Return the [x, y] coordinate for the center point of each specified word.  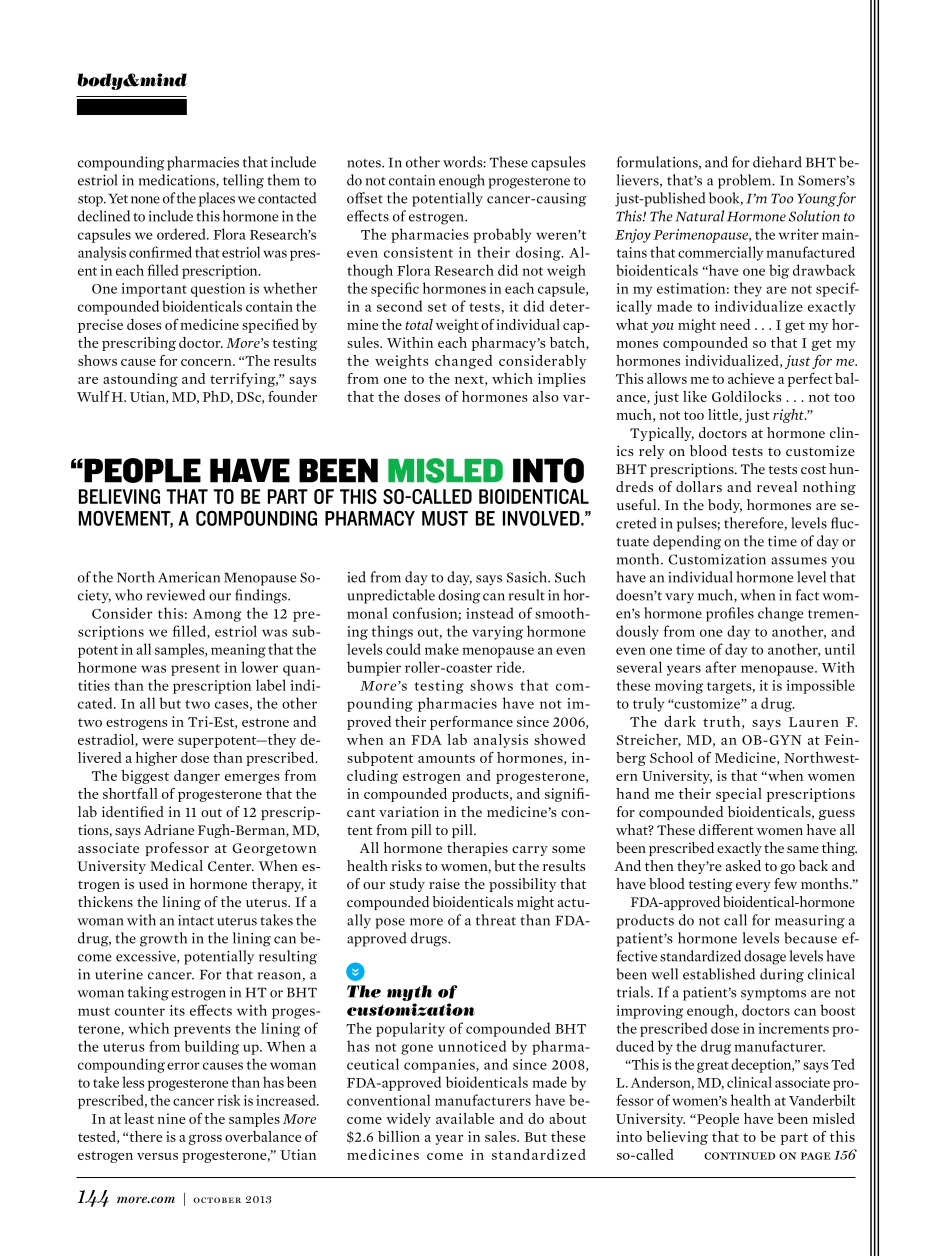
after [721, 667]
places [217, 199]
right [789, 416]
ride [510, 667]
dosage [765, 957]
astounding [140, 380]
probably [502, 235]
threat [496, 920]
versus [157, 1156]
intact [196, 920]
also [546, 396]
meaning [238, 651]
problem [746, 181]
